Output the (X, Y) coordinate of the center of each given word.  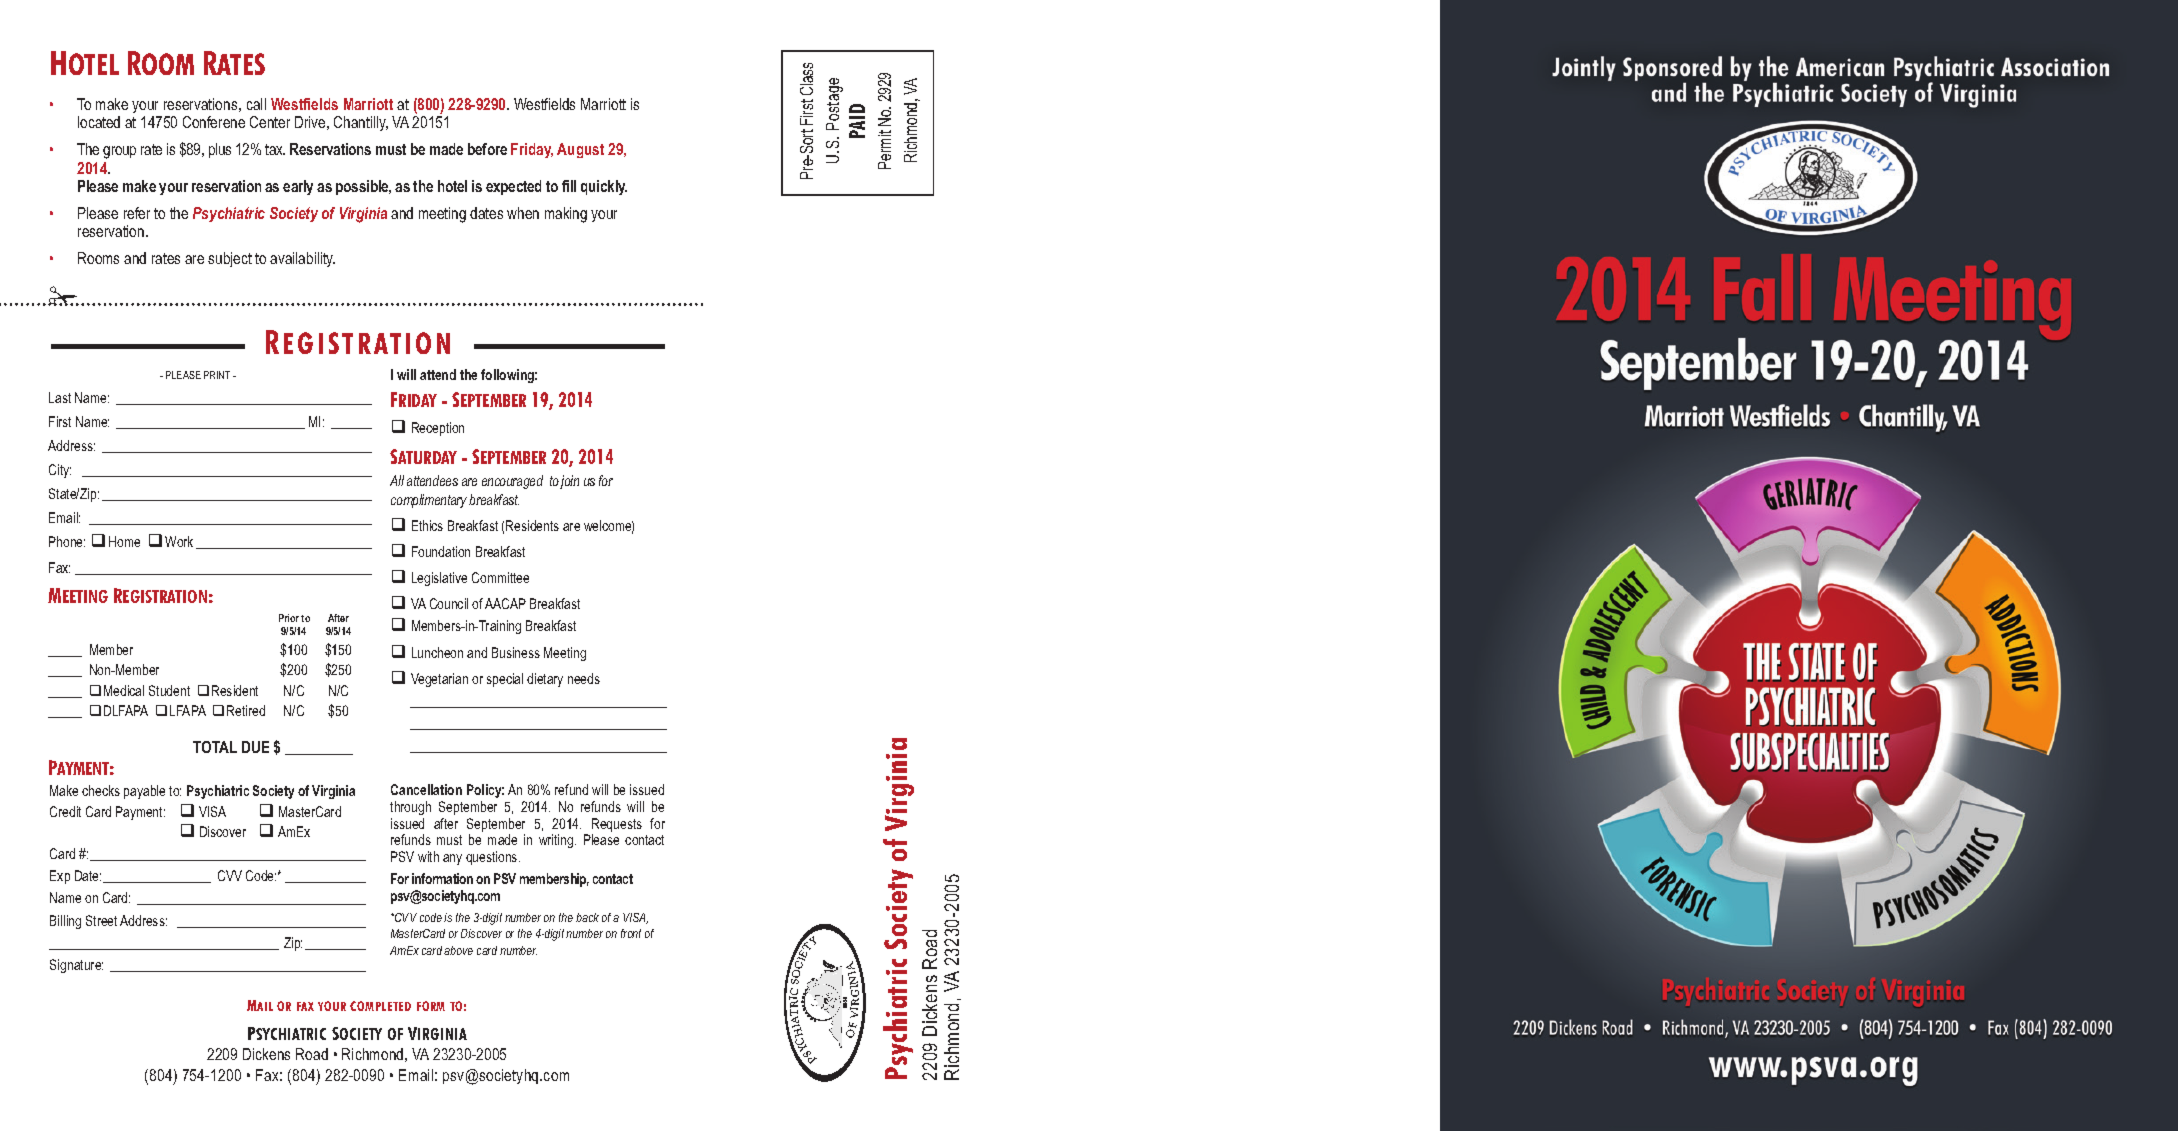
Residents (532, 525)
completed (380, 1006)
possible (363, 187)
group (119, 152)
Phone (67, 541)
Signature (76, 966)
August (580, 150)
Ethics (427, 525)
